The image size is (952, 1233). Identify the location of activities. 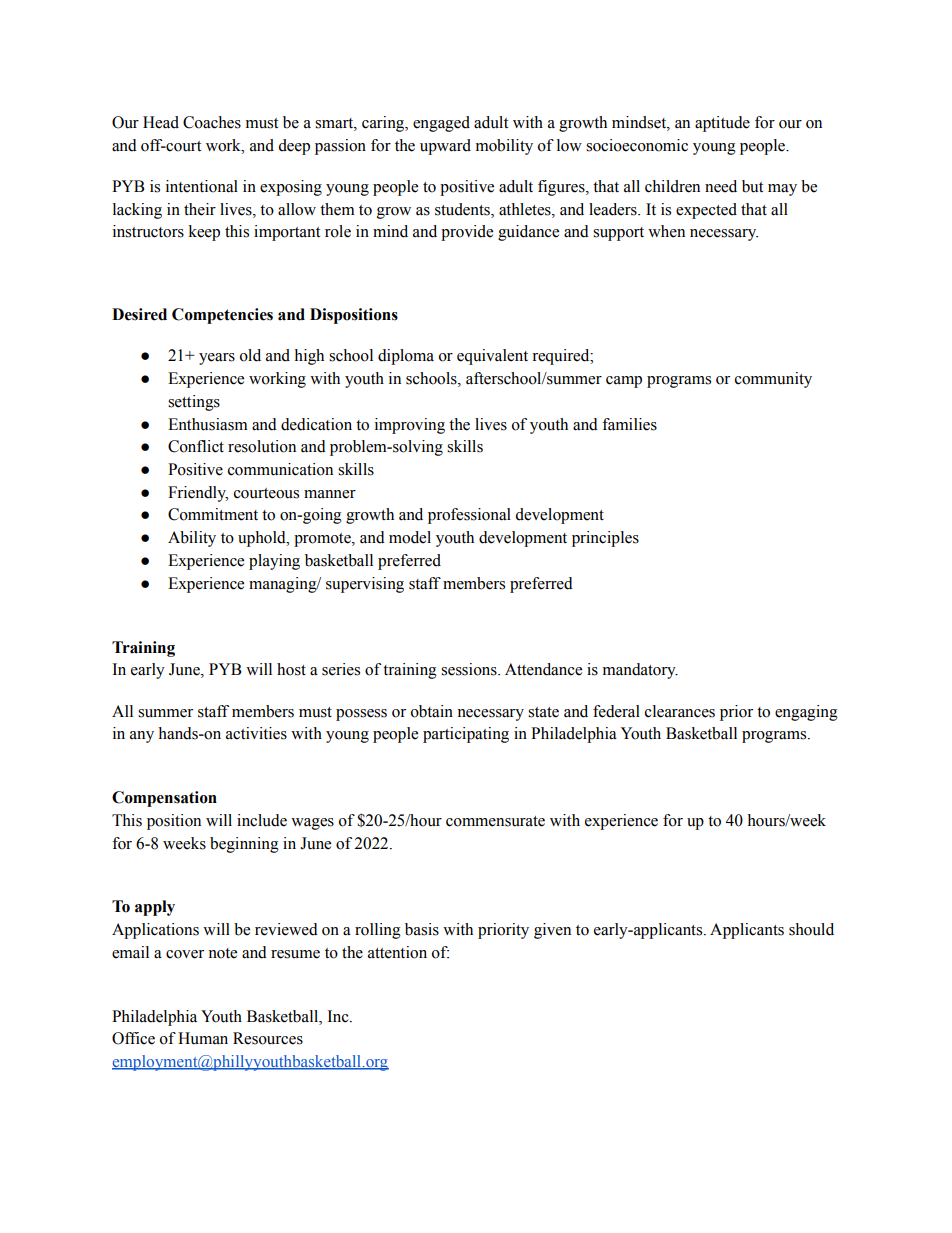
(256, 733).
